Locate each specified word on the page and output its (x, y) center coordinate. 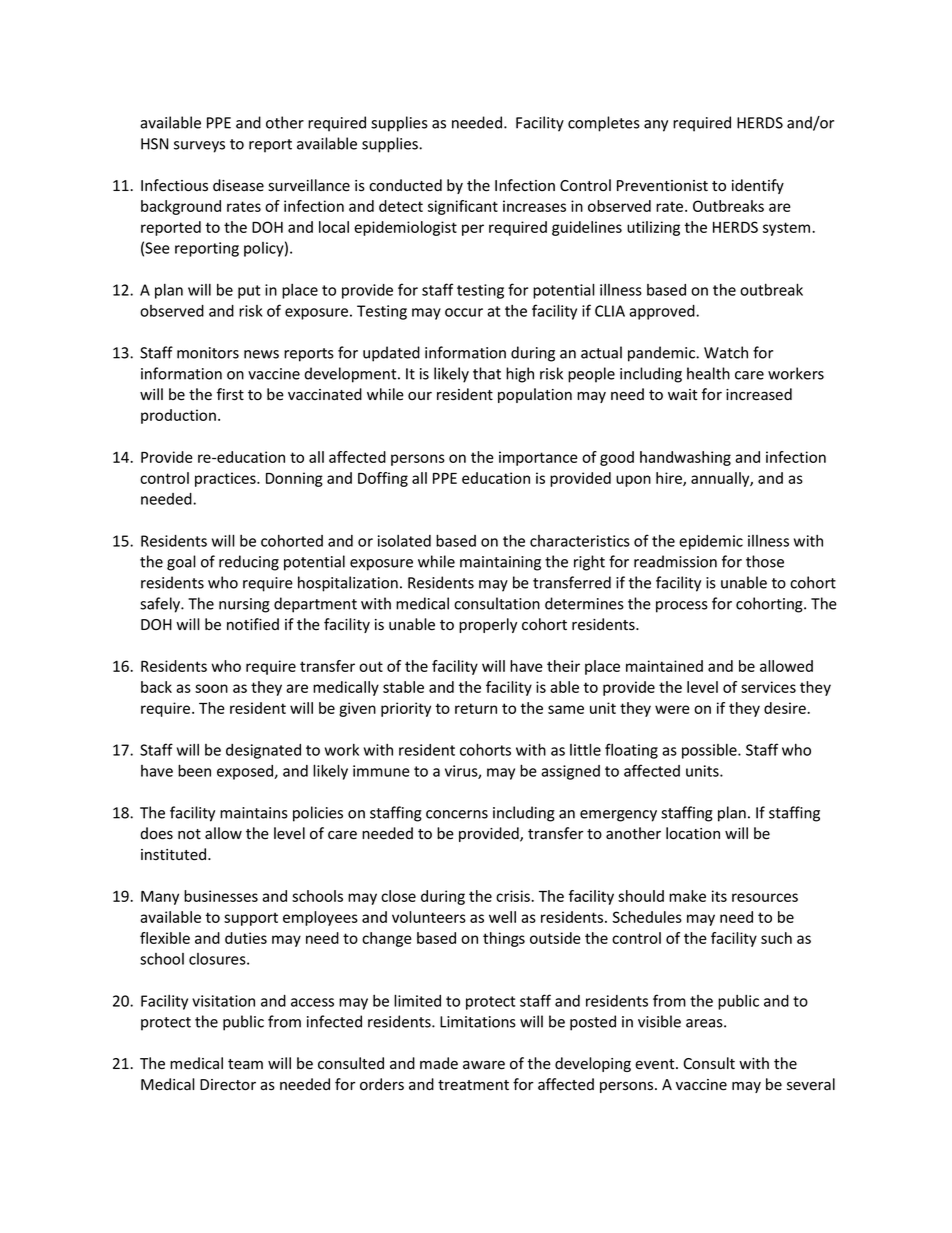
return (476, 708)
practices (226, 479)
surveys (199, 147)
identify (758, 186)
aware (484, 1065)
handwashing (685, 458)
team (245, 1064)
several (811, 1084)
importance (538, 458)
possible (710, 751)
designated (263, 751)
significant (463, 207)
